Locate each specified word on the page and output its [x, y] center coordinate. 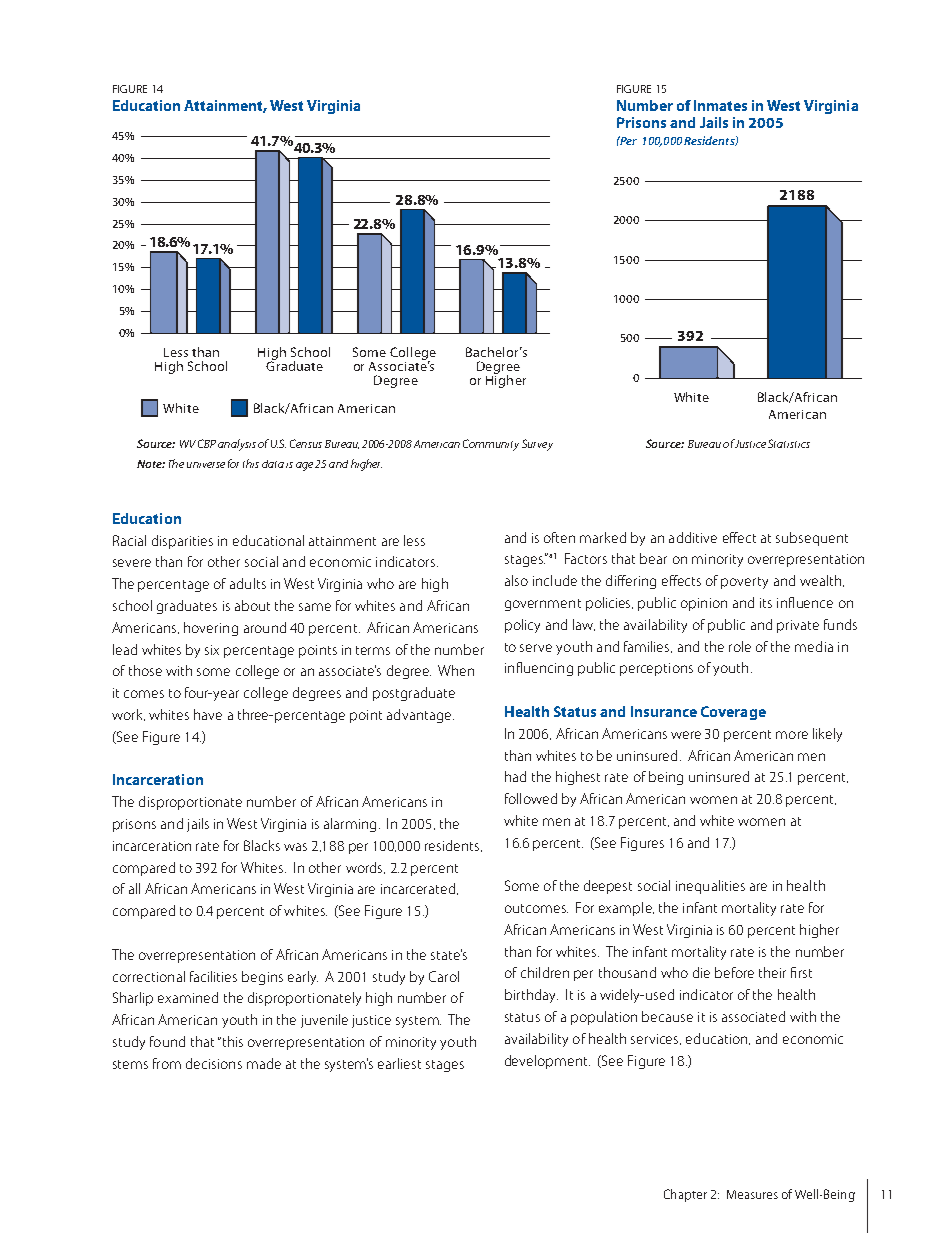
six [212, 650]
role [740, 646]
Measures [752, 1194]
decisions [214, 1063]
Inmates [720, 105]
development [547, 1062]
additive [693, 537]
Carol [444, 976]
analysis [237, 445]
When [456, 670]
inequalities [710, 887]
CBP [207, 443]
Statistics [789, 443]
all [134, 888]
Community [491, 445]
